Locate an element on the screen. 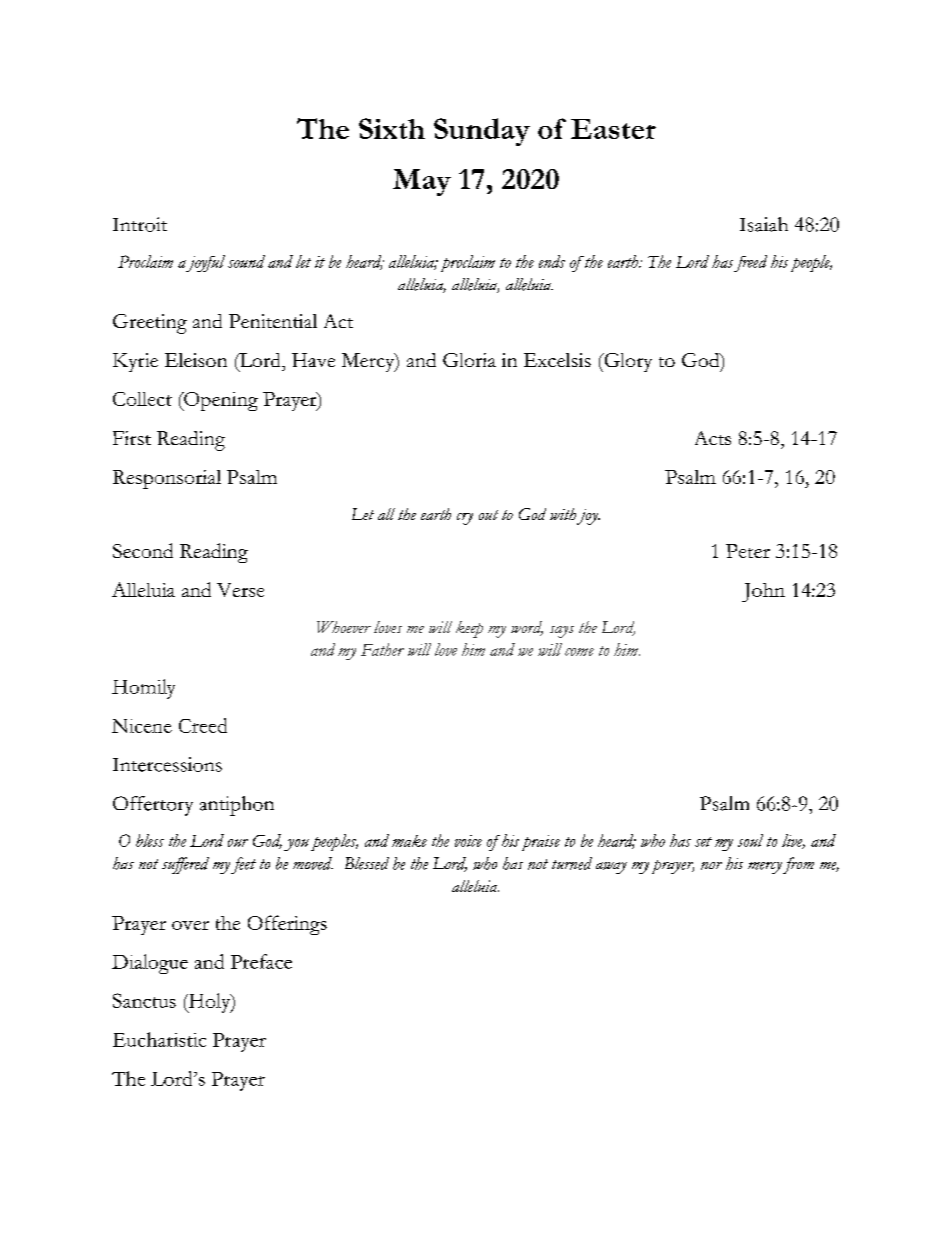  Verse is located at coordinates (240, 590).
